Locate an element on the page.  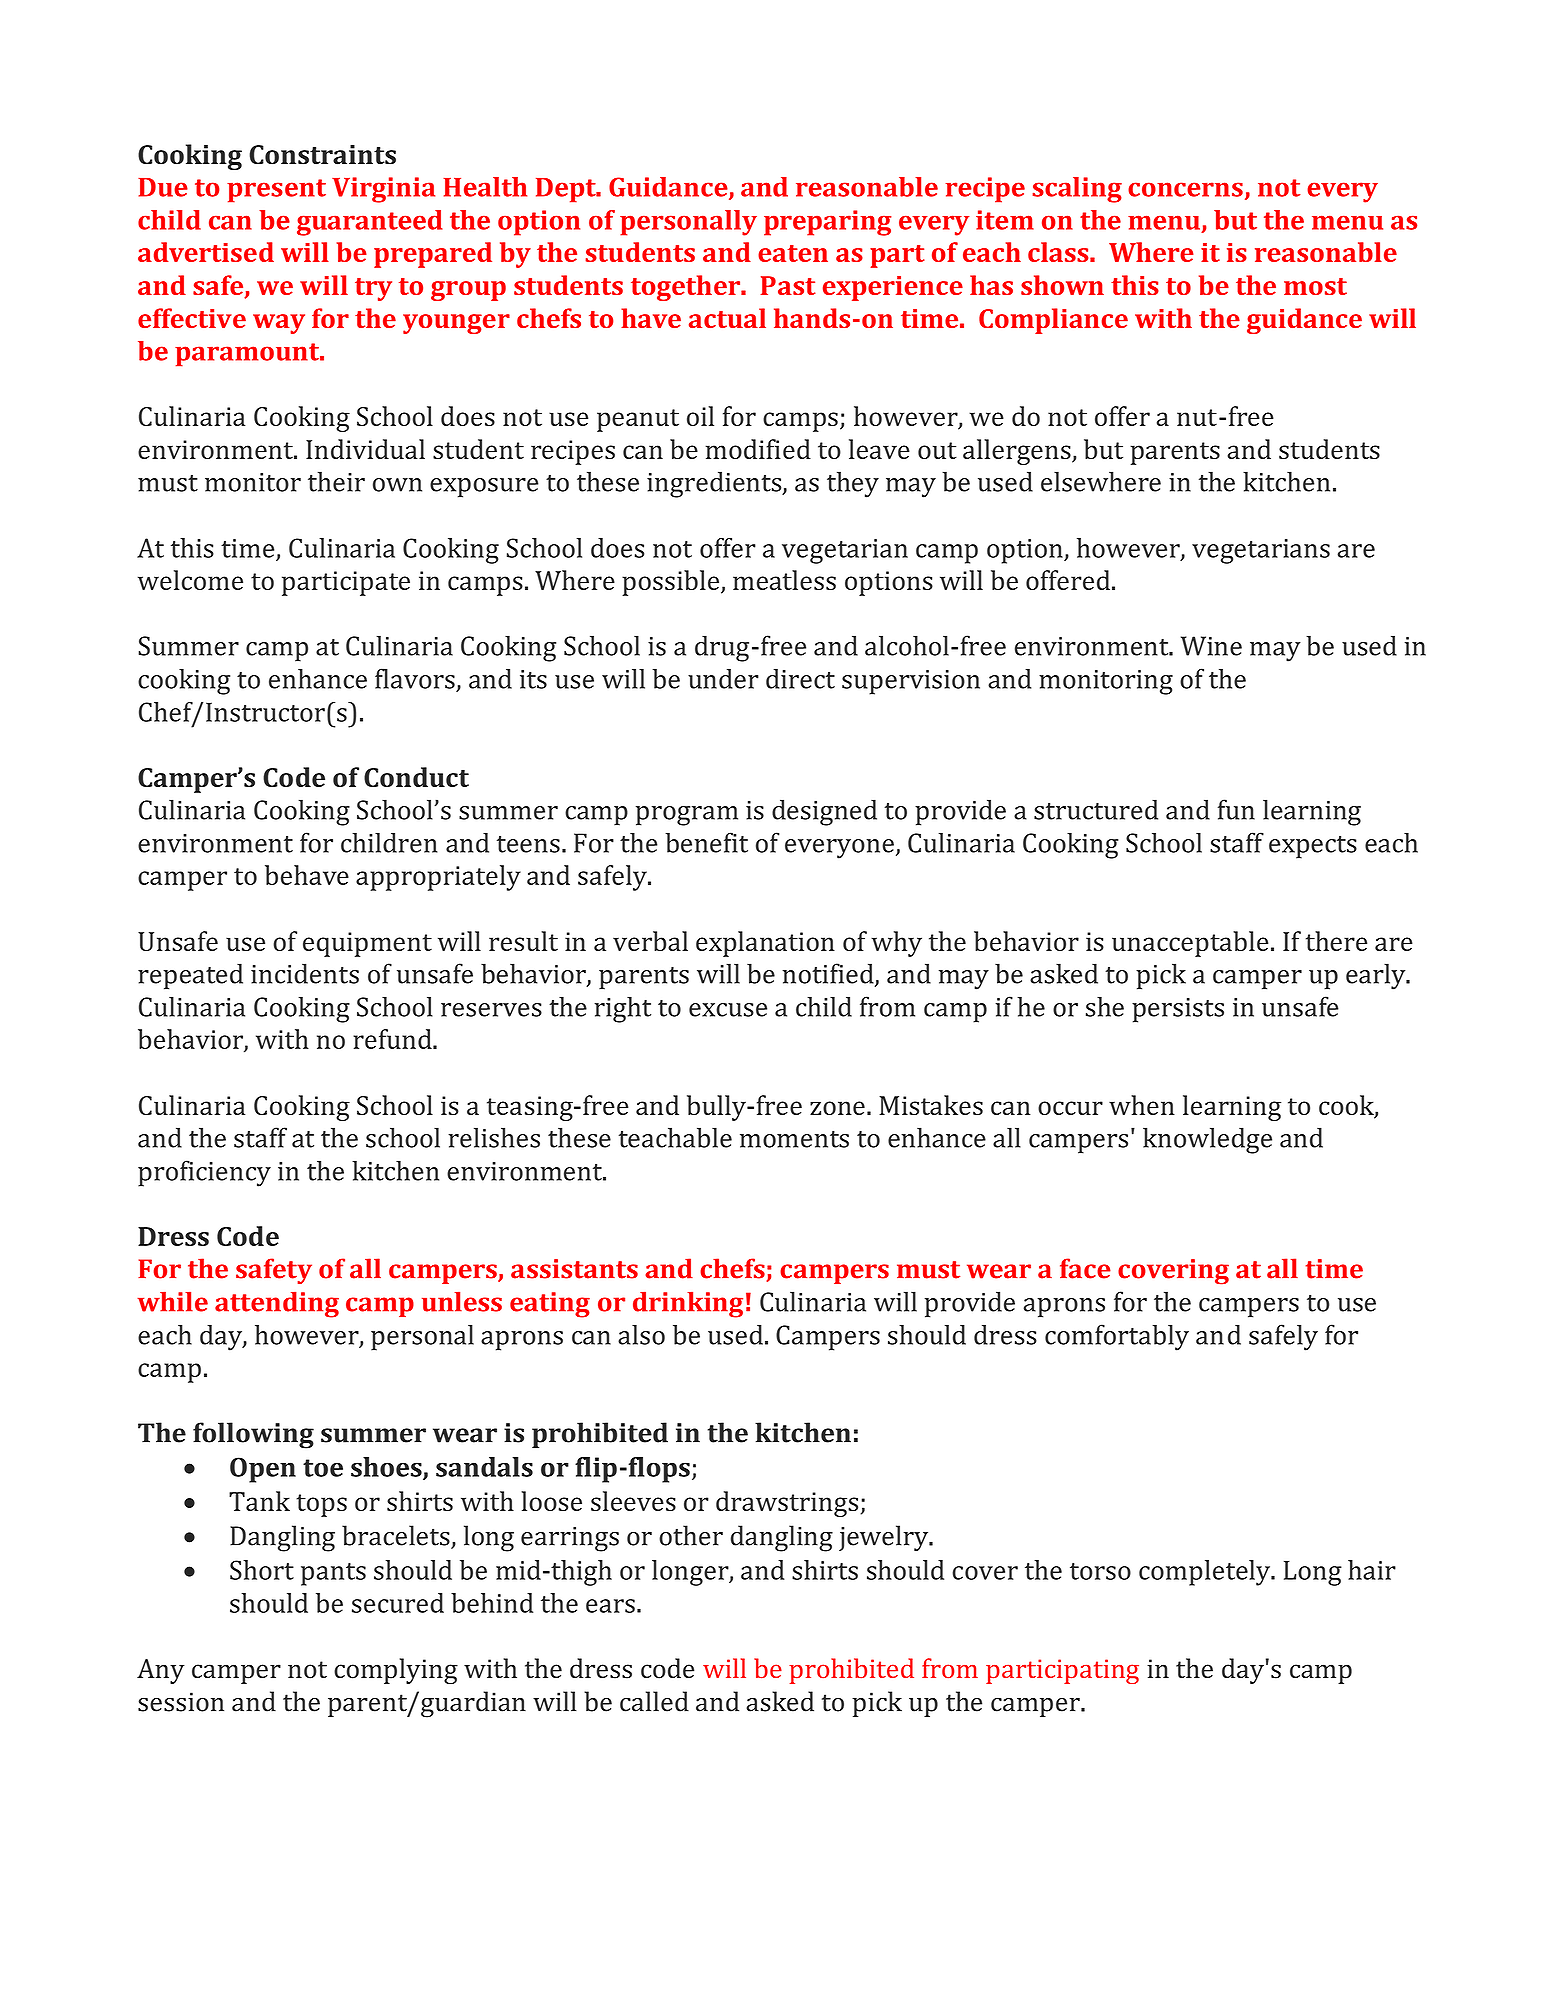
attending is located at coordinates (277, 1304).
